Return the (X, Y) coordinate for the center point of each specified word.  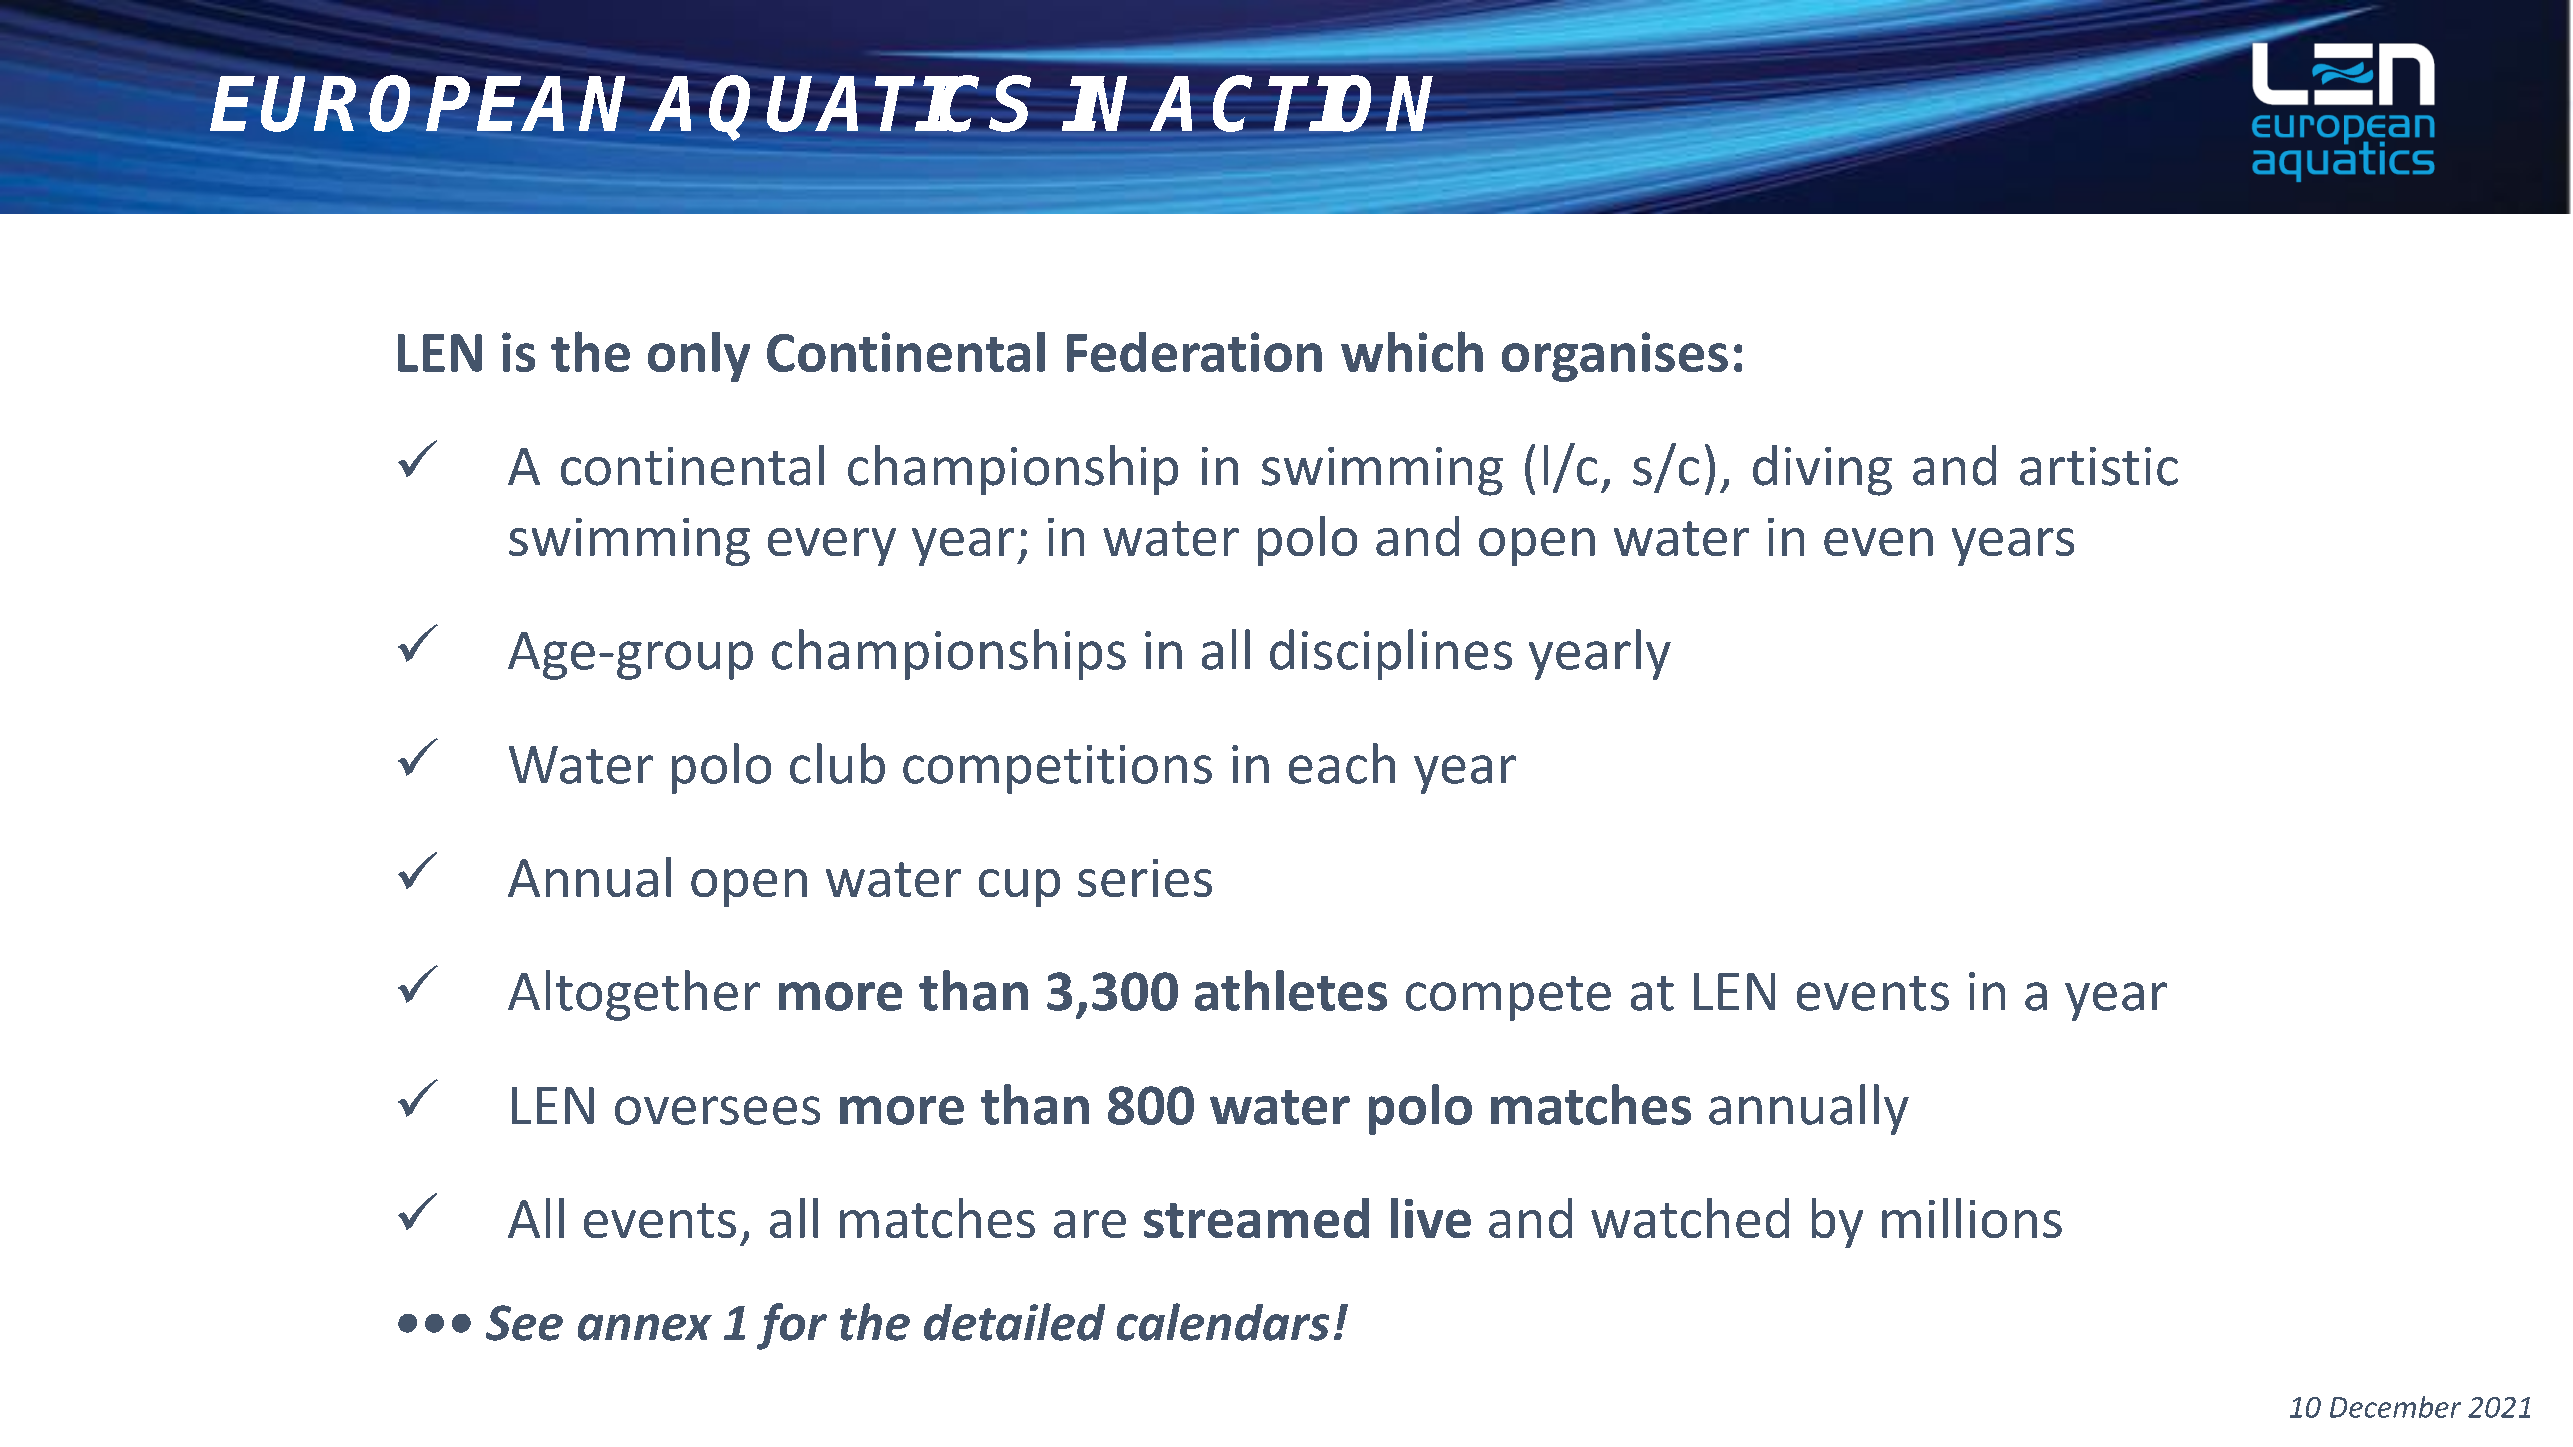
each (1342, 763)
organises (1615, 357)
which (1412, 351)
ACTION (1293, 103)
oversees (717, 1110)
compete (1508, 998)
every (832, 547)
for (792, 1326)
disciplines (1391, 654)
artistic (2099, 466)
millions (1972, 1218)
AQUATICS (841, 106)
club (837, 763)
